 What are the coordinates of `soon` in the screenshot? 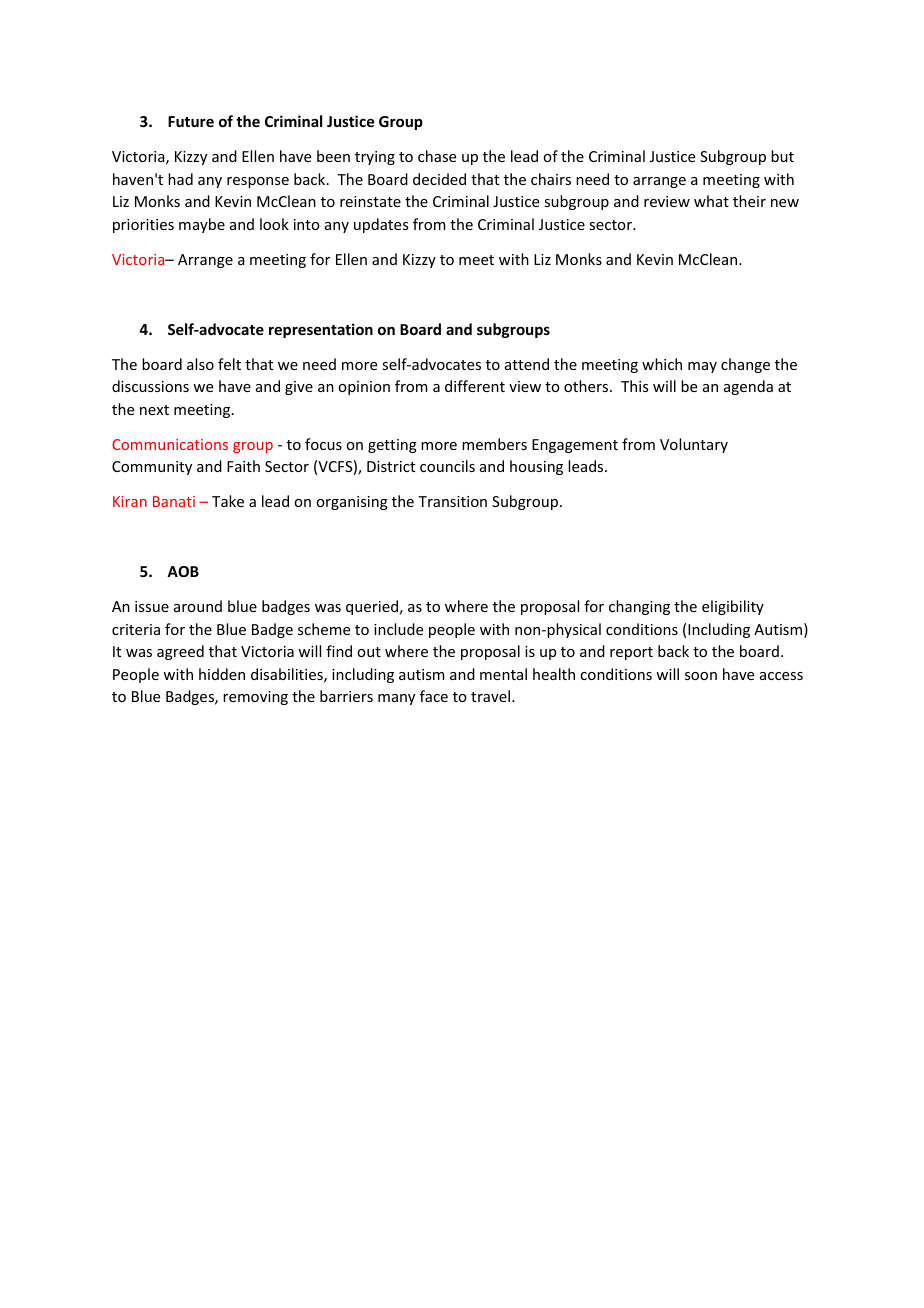 It's located at (701, 676).
